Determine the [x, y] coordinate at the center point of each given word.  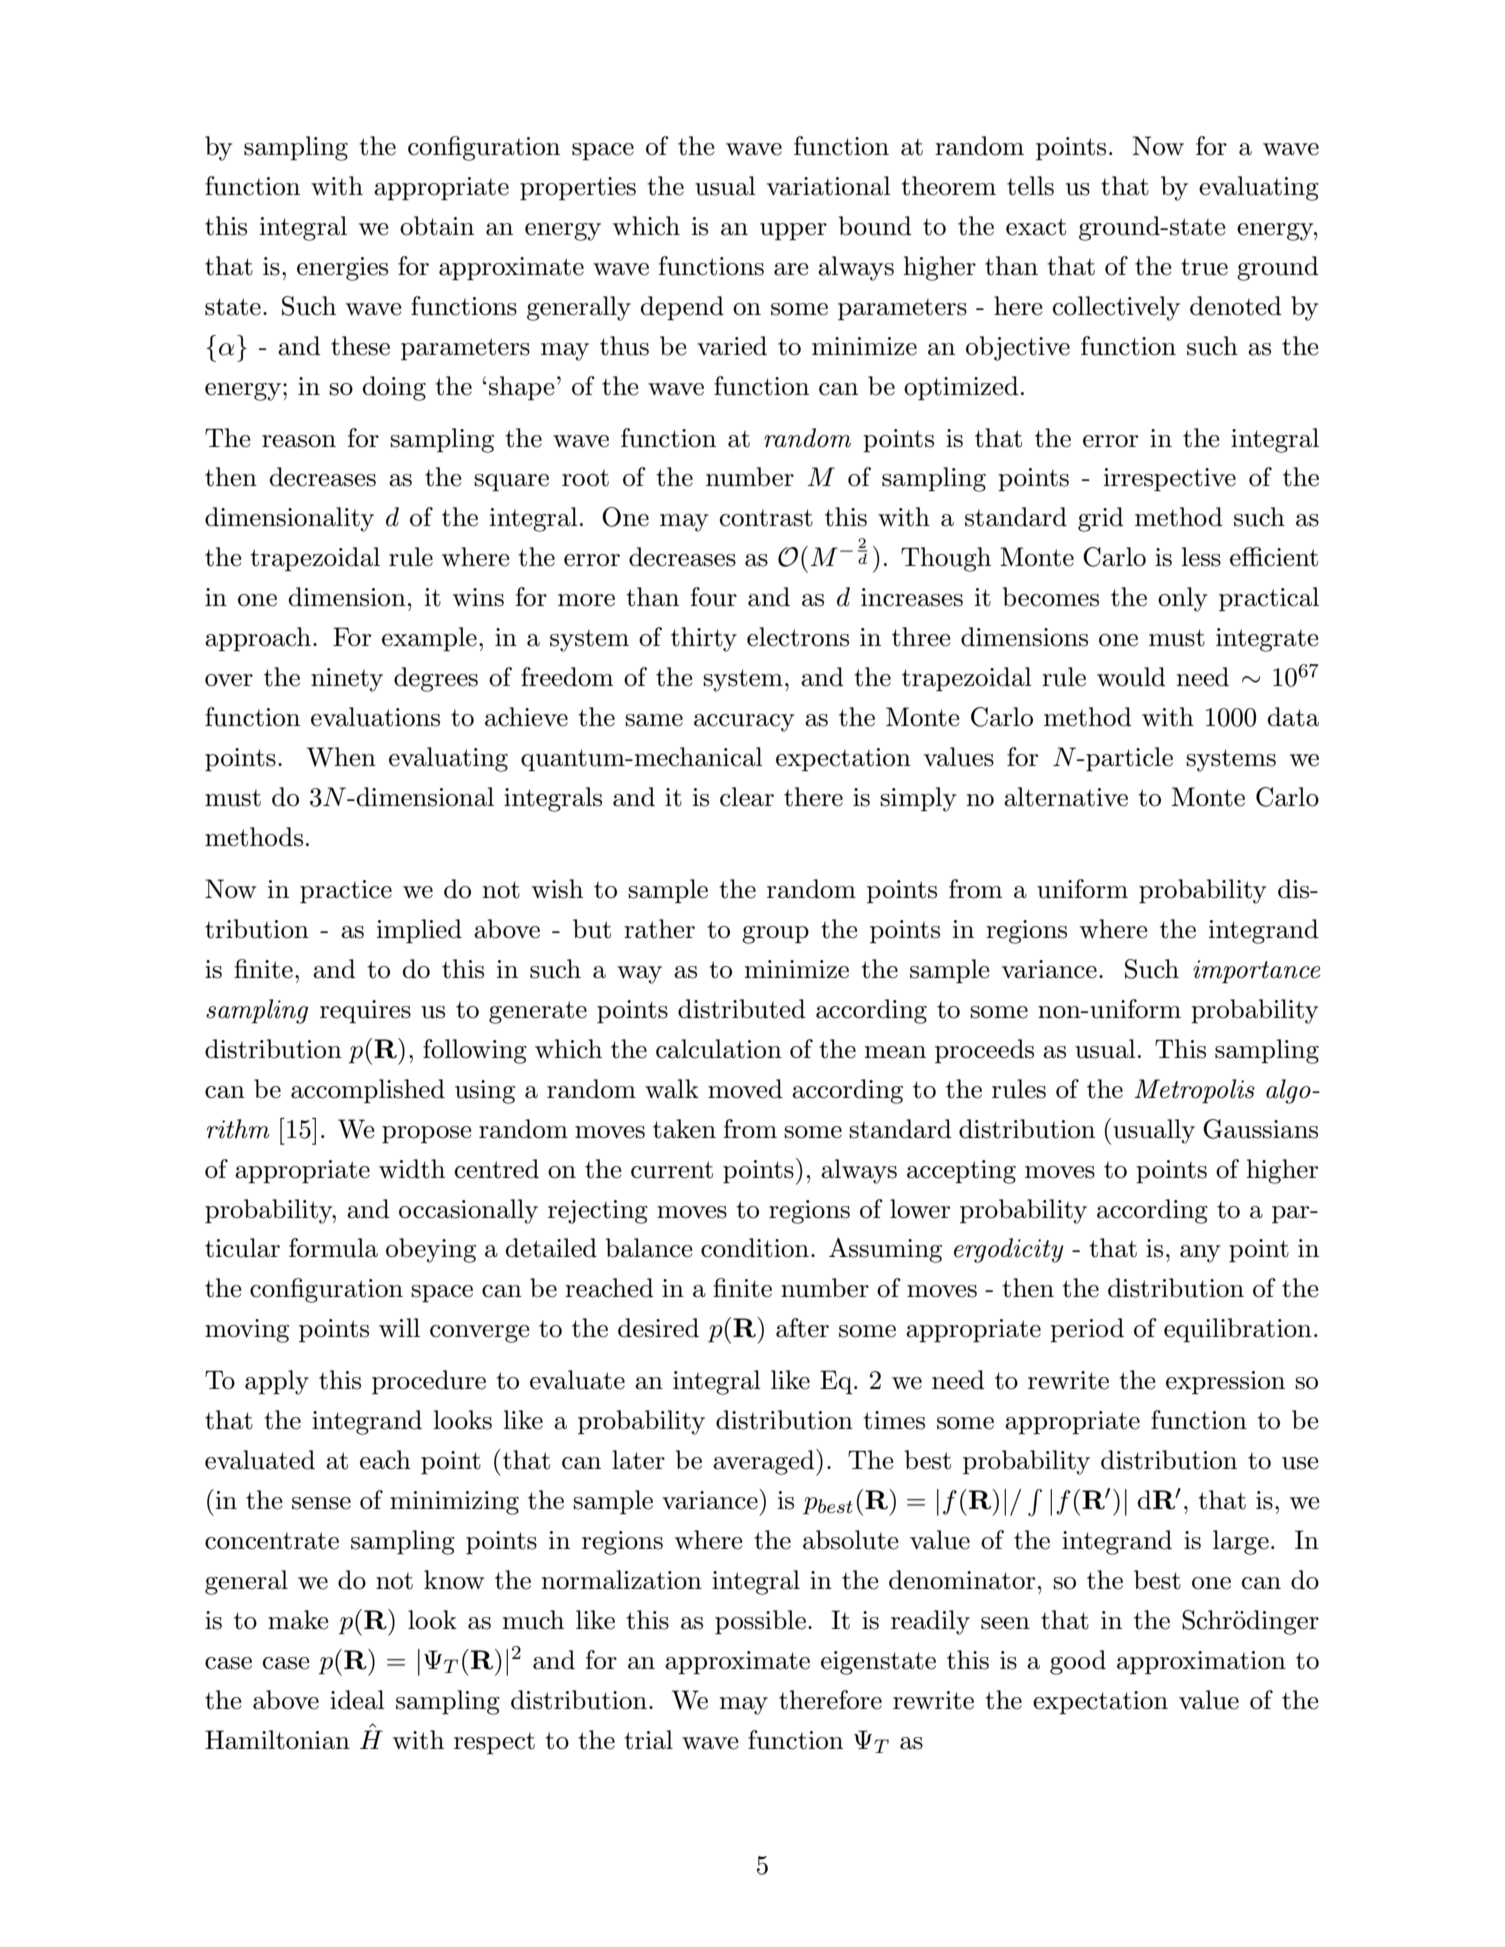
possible [760, 1622]
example [429, 639]
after [802, 1328]
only [1183, 599]
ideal [357, 1700]
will [399, 1327]
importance [1256, 972]
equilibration [1238, 1330]
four [714, 597]
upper [793, 232]
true [1204, 267]
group [775, 935]
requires [365, 1012]
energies [342, 269]
